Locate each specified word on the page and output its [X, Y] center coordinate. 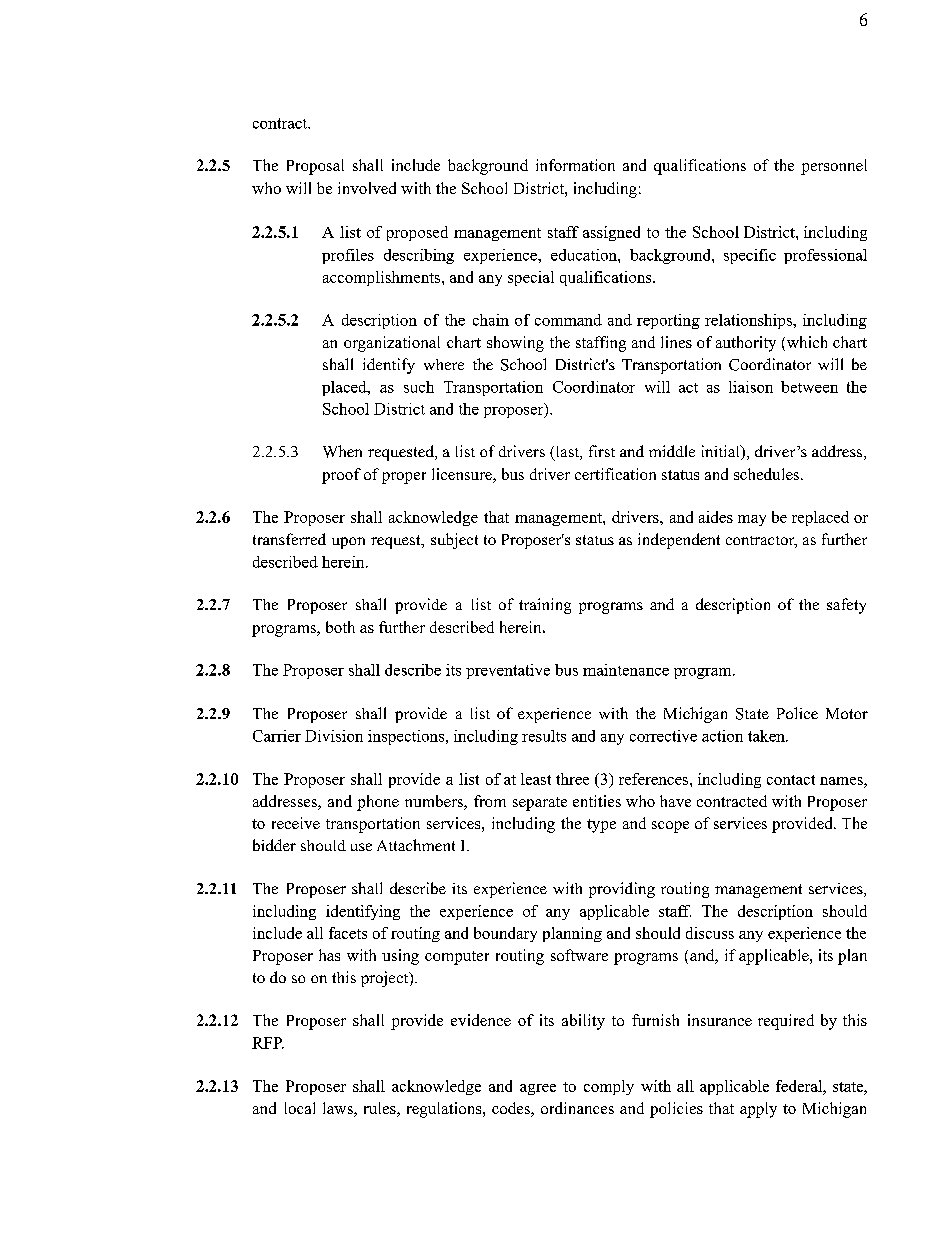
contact [791, 780]
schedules [768, 474]
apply [758, 1110]
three [572, 779]
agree [538, 1089]
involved [367, 188]
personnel [834, 167]
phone [378, 803]
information [575, 165]
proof [341, 476]
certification [615, 474]
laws [339, 1109]
